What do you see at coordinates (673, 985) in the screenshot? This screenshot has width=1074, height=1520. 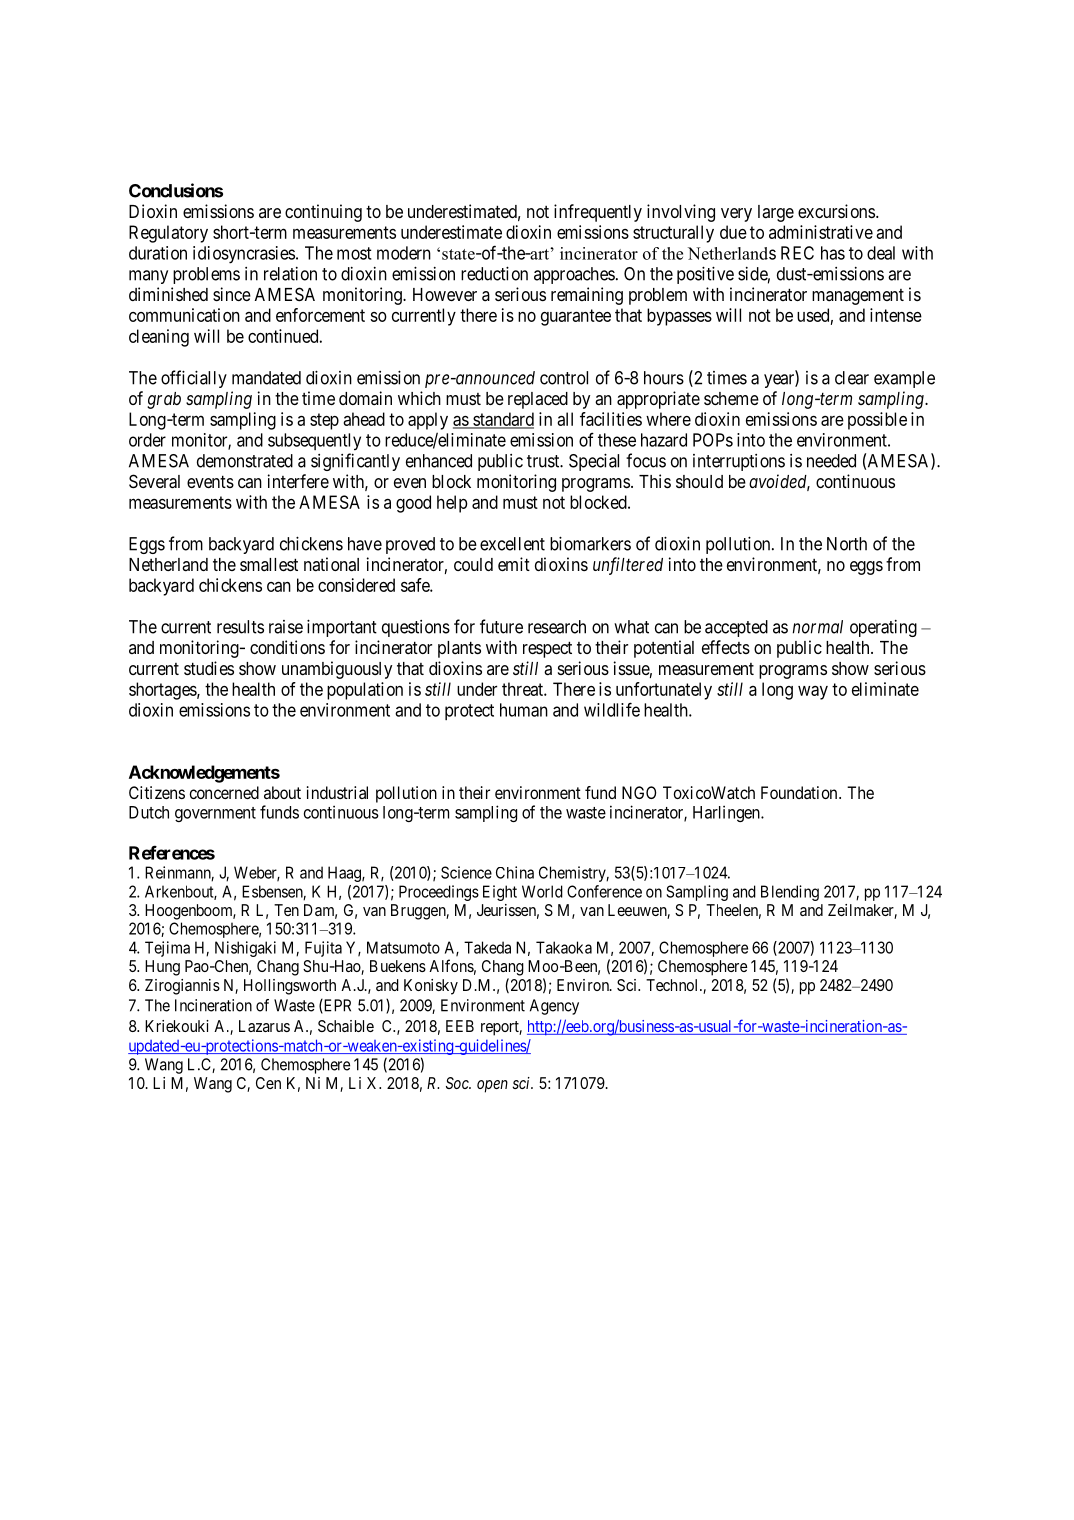 I see `Technol` at bounding box center [673, 985].
